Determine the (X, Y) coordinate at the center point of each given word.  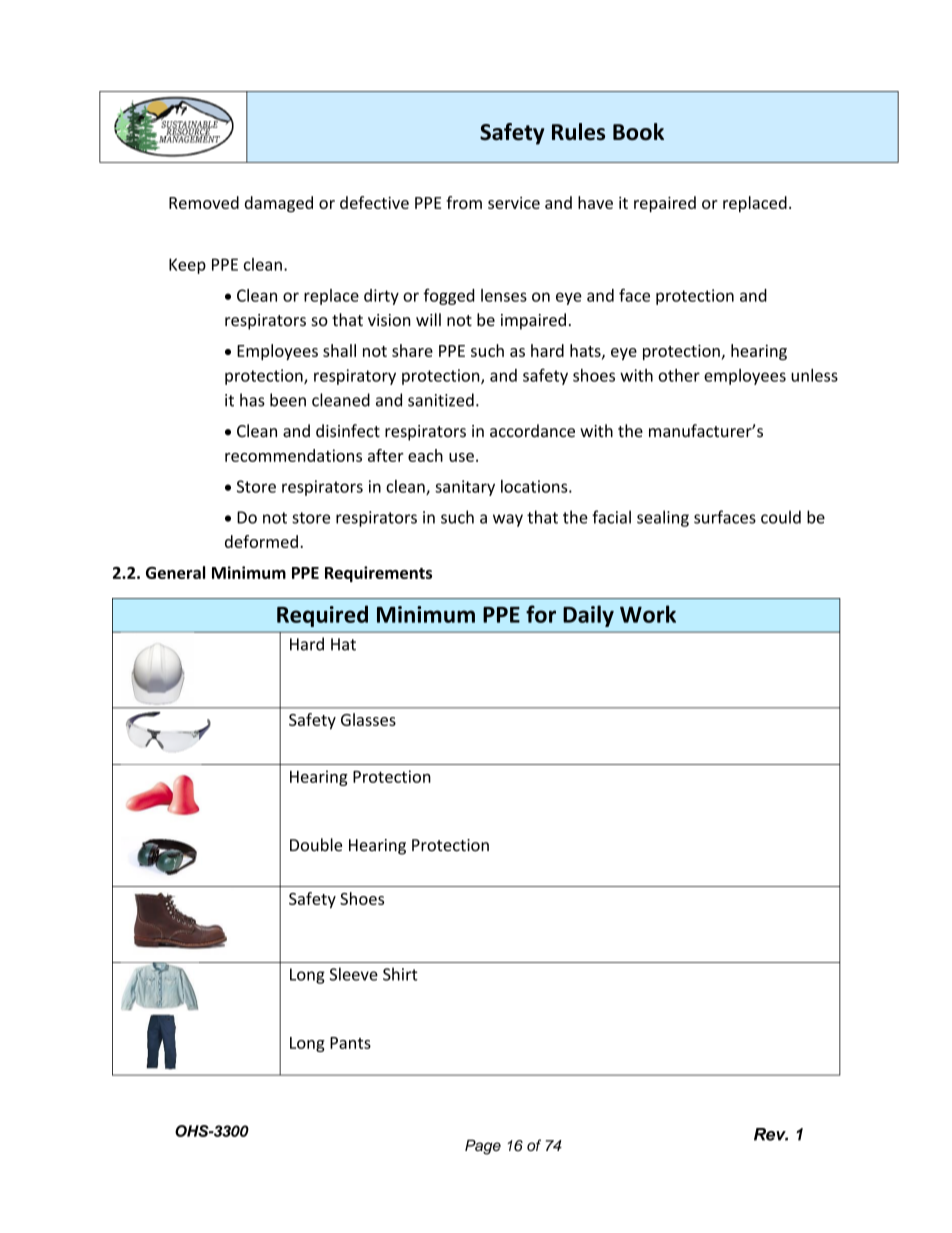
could (781, 517)
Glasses (368, 719)
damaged (279, 204)
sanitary (465, 488)
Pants (350, 1043)
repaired (665, 204)
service (514, 203)
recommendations (293, 455)
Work (648, 614)
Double (316, 845)
